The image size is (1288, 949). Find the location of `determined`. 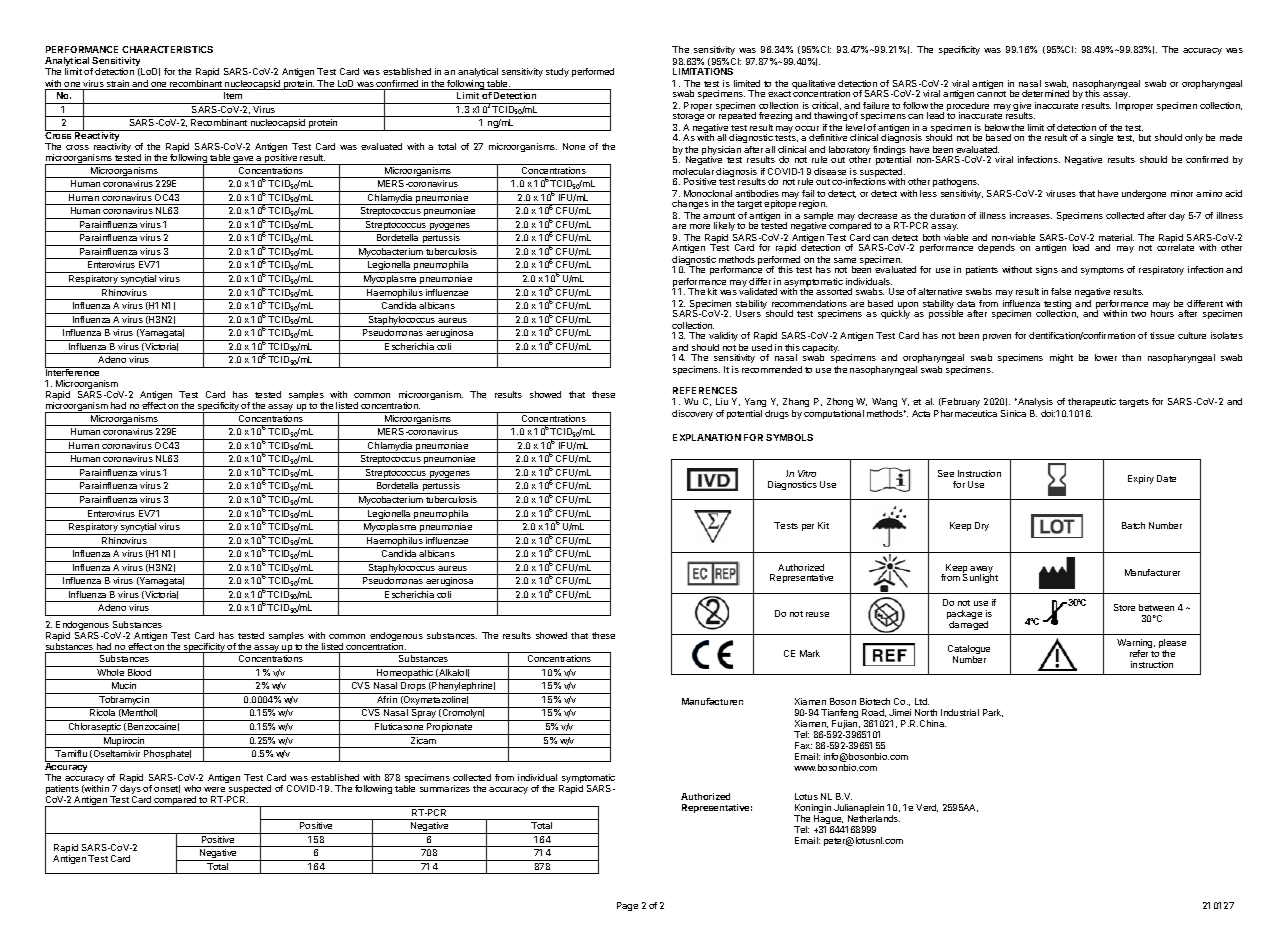

determined is located at coordinates (1045, 93).
